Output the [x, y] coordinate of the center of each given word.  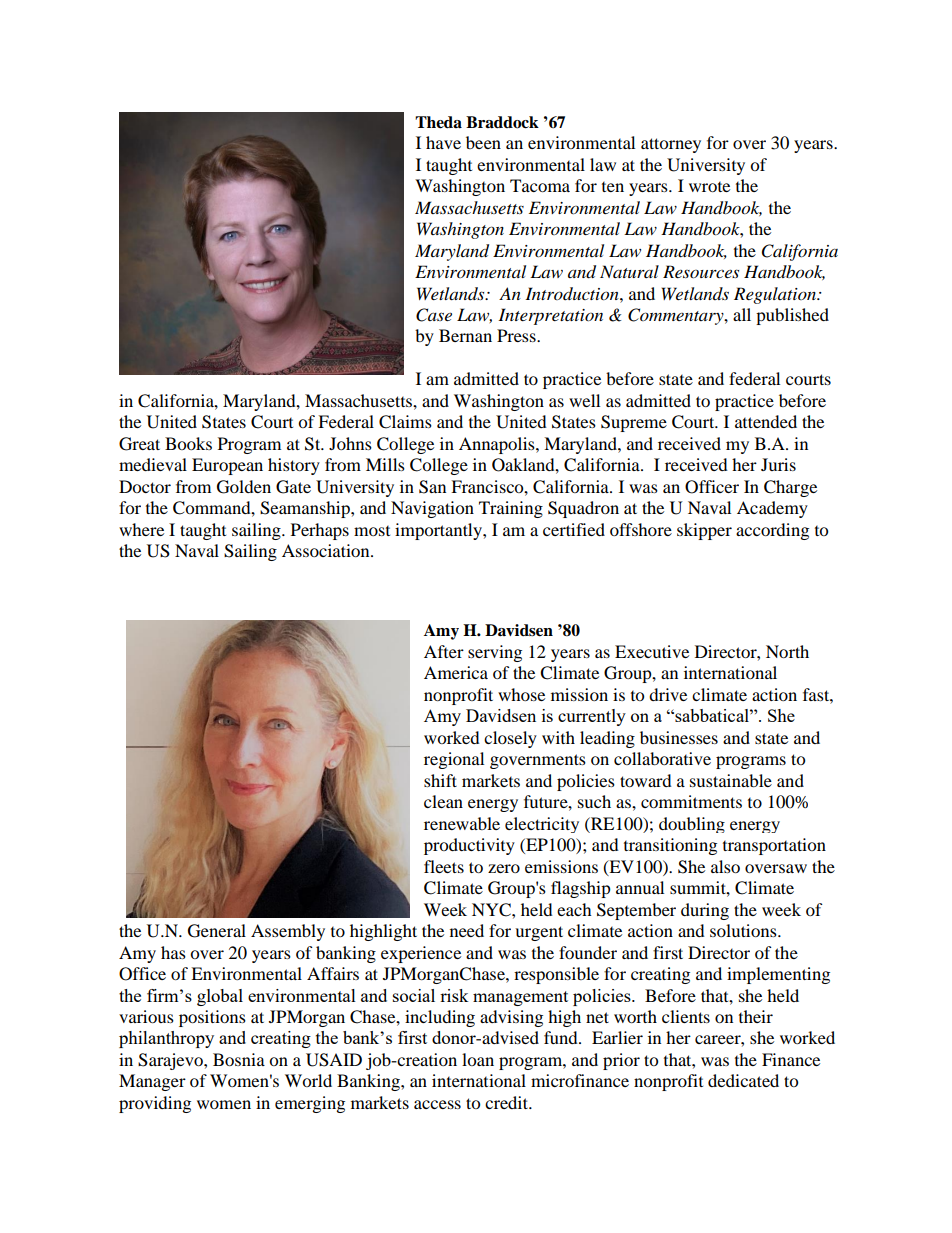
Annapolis [498, 445]
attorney [671, 145]
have [443, 142]
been [483, 142]
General [217, 931]
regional [454, 760]
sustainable [731, 780]
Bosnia [239, 1059]
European [227, 466]
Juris [778, 464]
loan [478, 1059]
